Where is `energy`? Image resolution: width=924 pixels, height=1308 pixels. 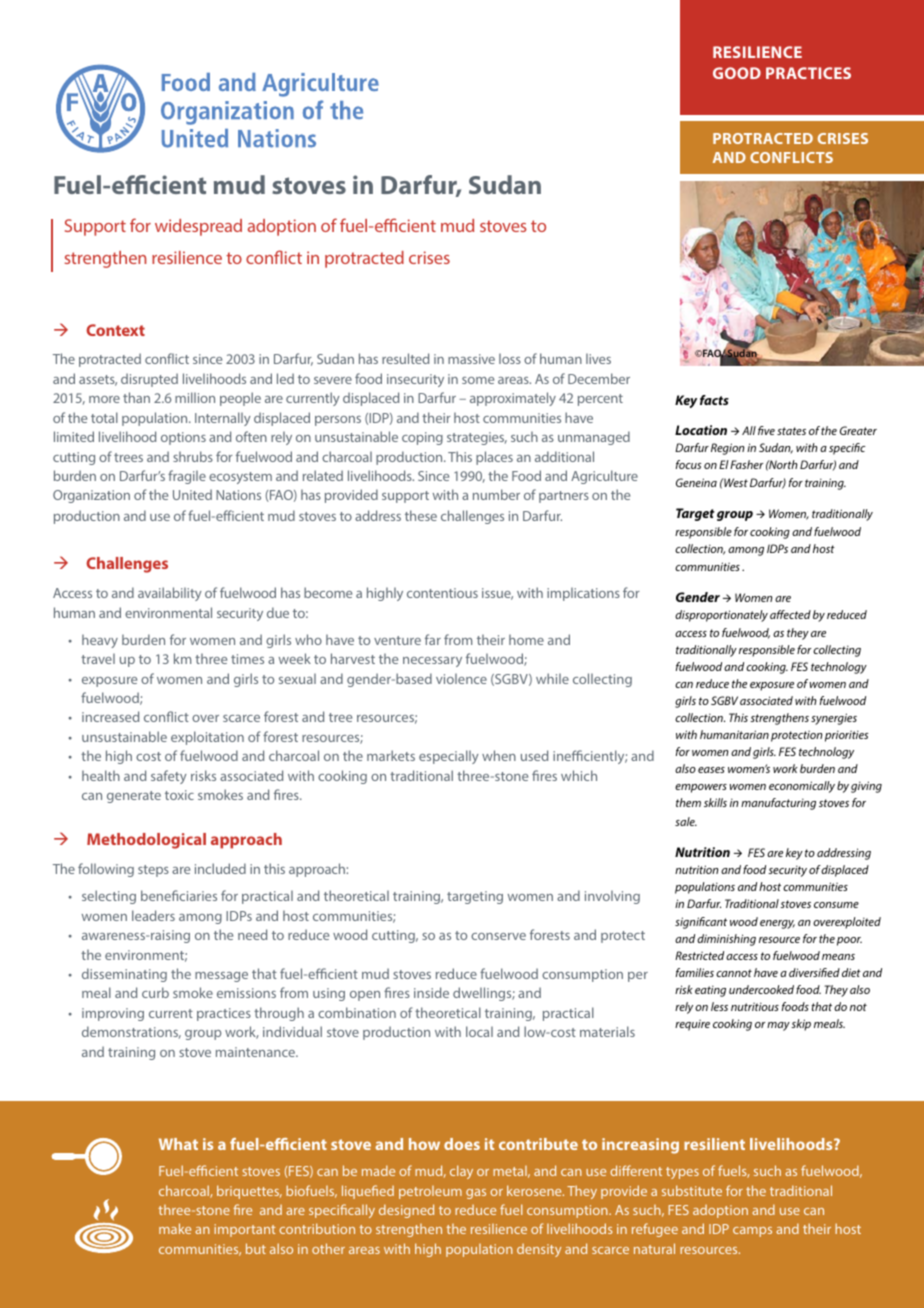 energy is located at coordinates (777, 924).
